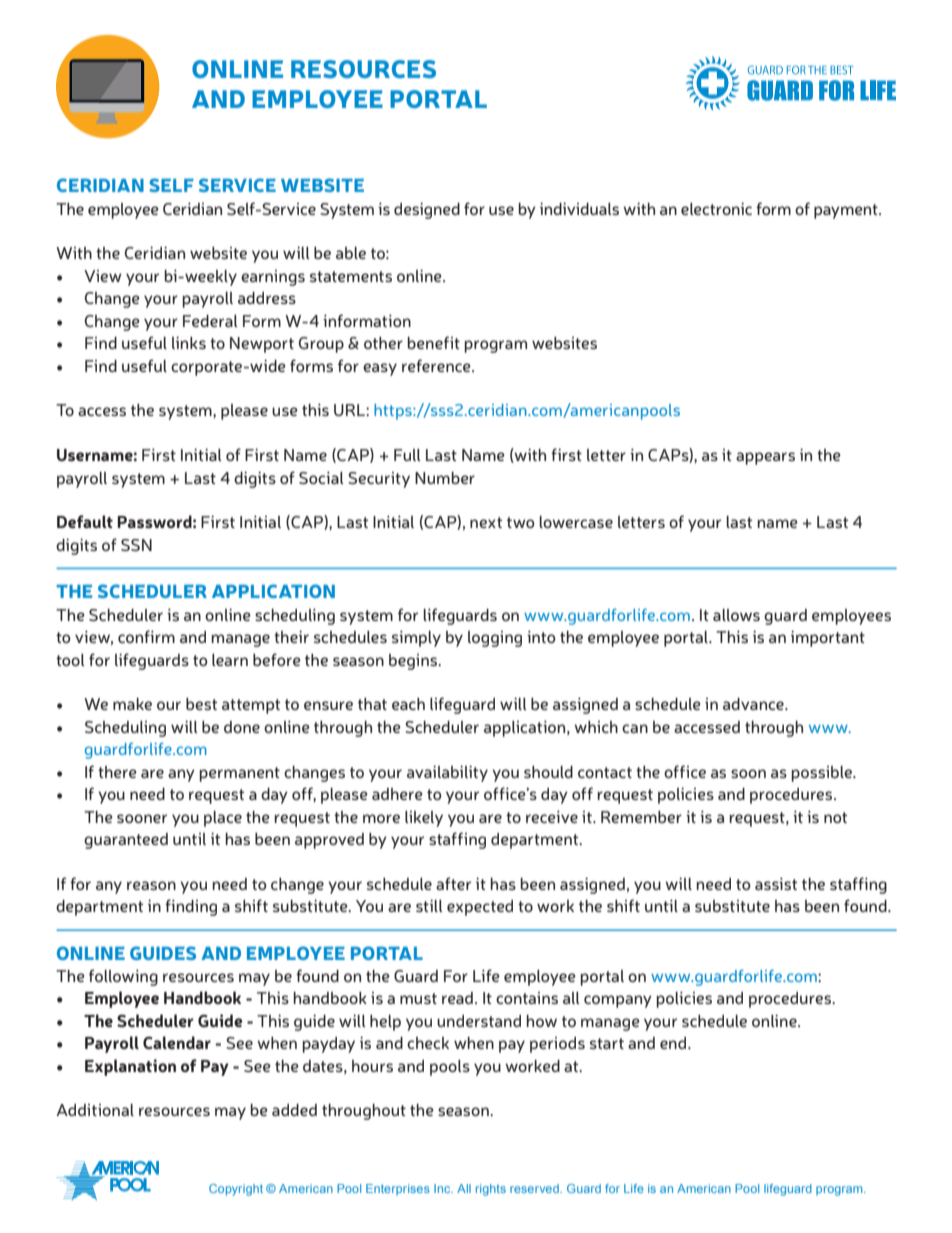 The image size is (952, 1233). I want to click on advance, so click(754, 704).
